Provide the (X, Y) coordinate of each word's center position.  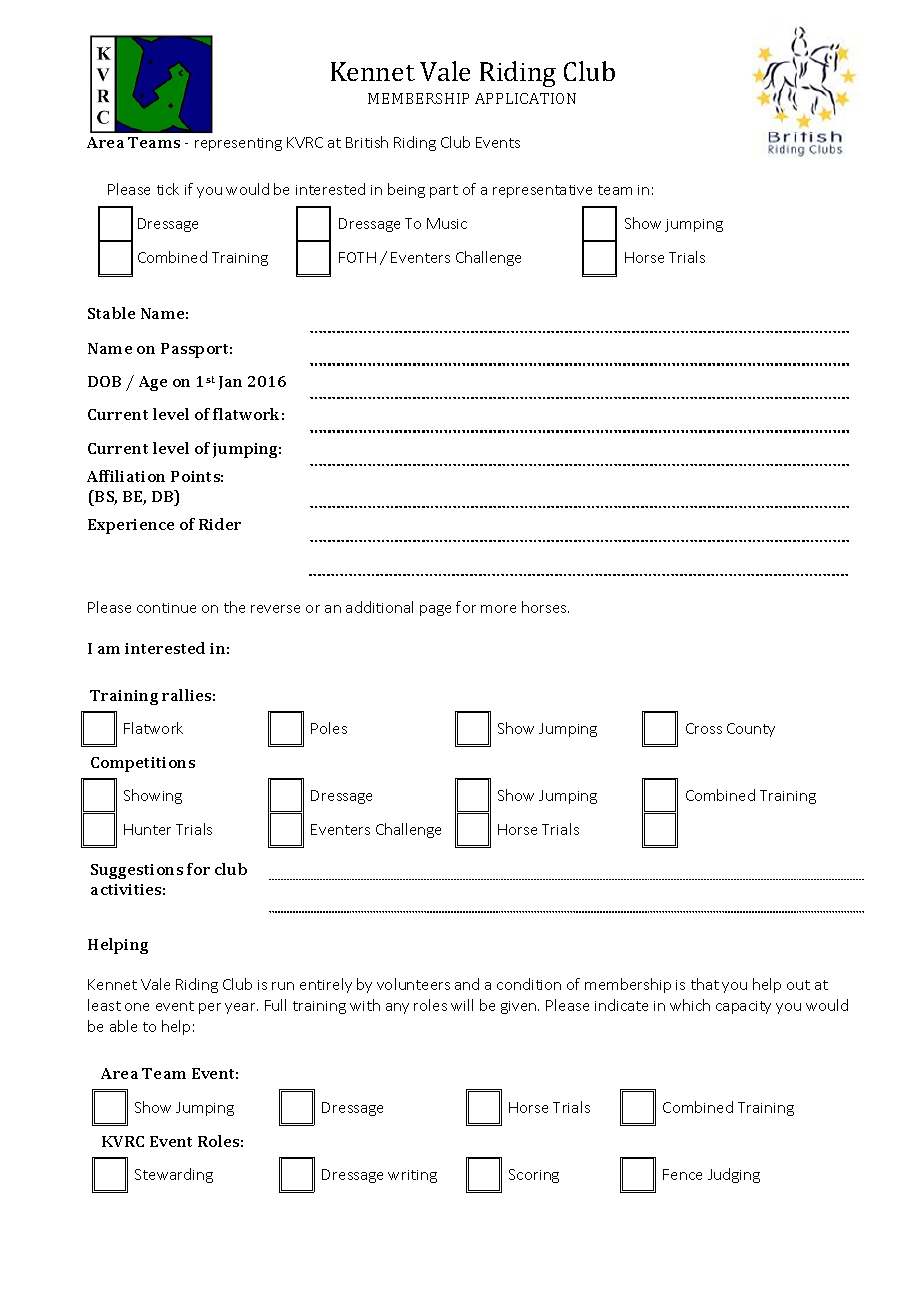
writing (412, 1176)
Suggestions (137, 871)
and (467, 984)
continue (166, 608)
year (241, 1008)
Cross (704, 728)
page (435, 610)
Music (447, 223)
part (444, 191)
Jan (230, 383)
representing (238, 144)
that (705, 984)
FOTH (357, 257)
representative (542, 191)
